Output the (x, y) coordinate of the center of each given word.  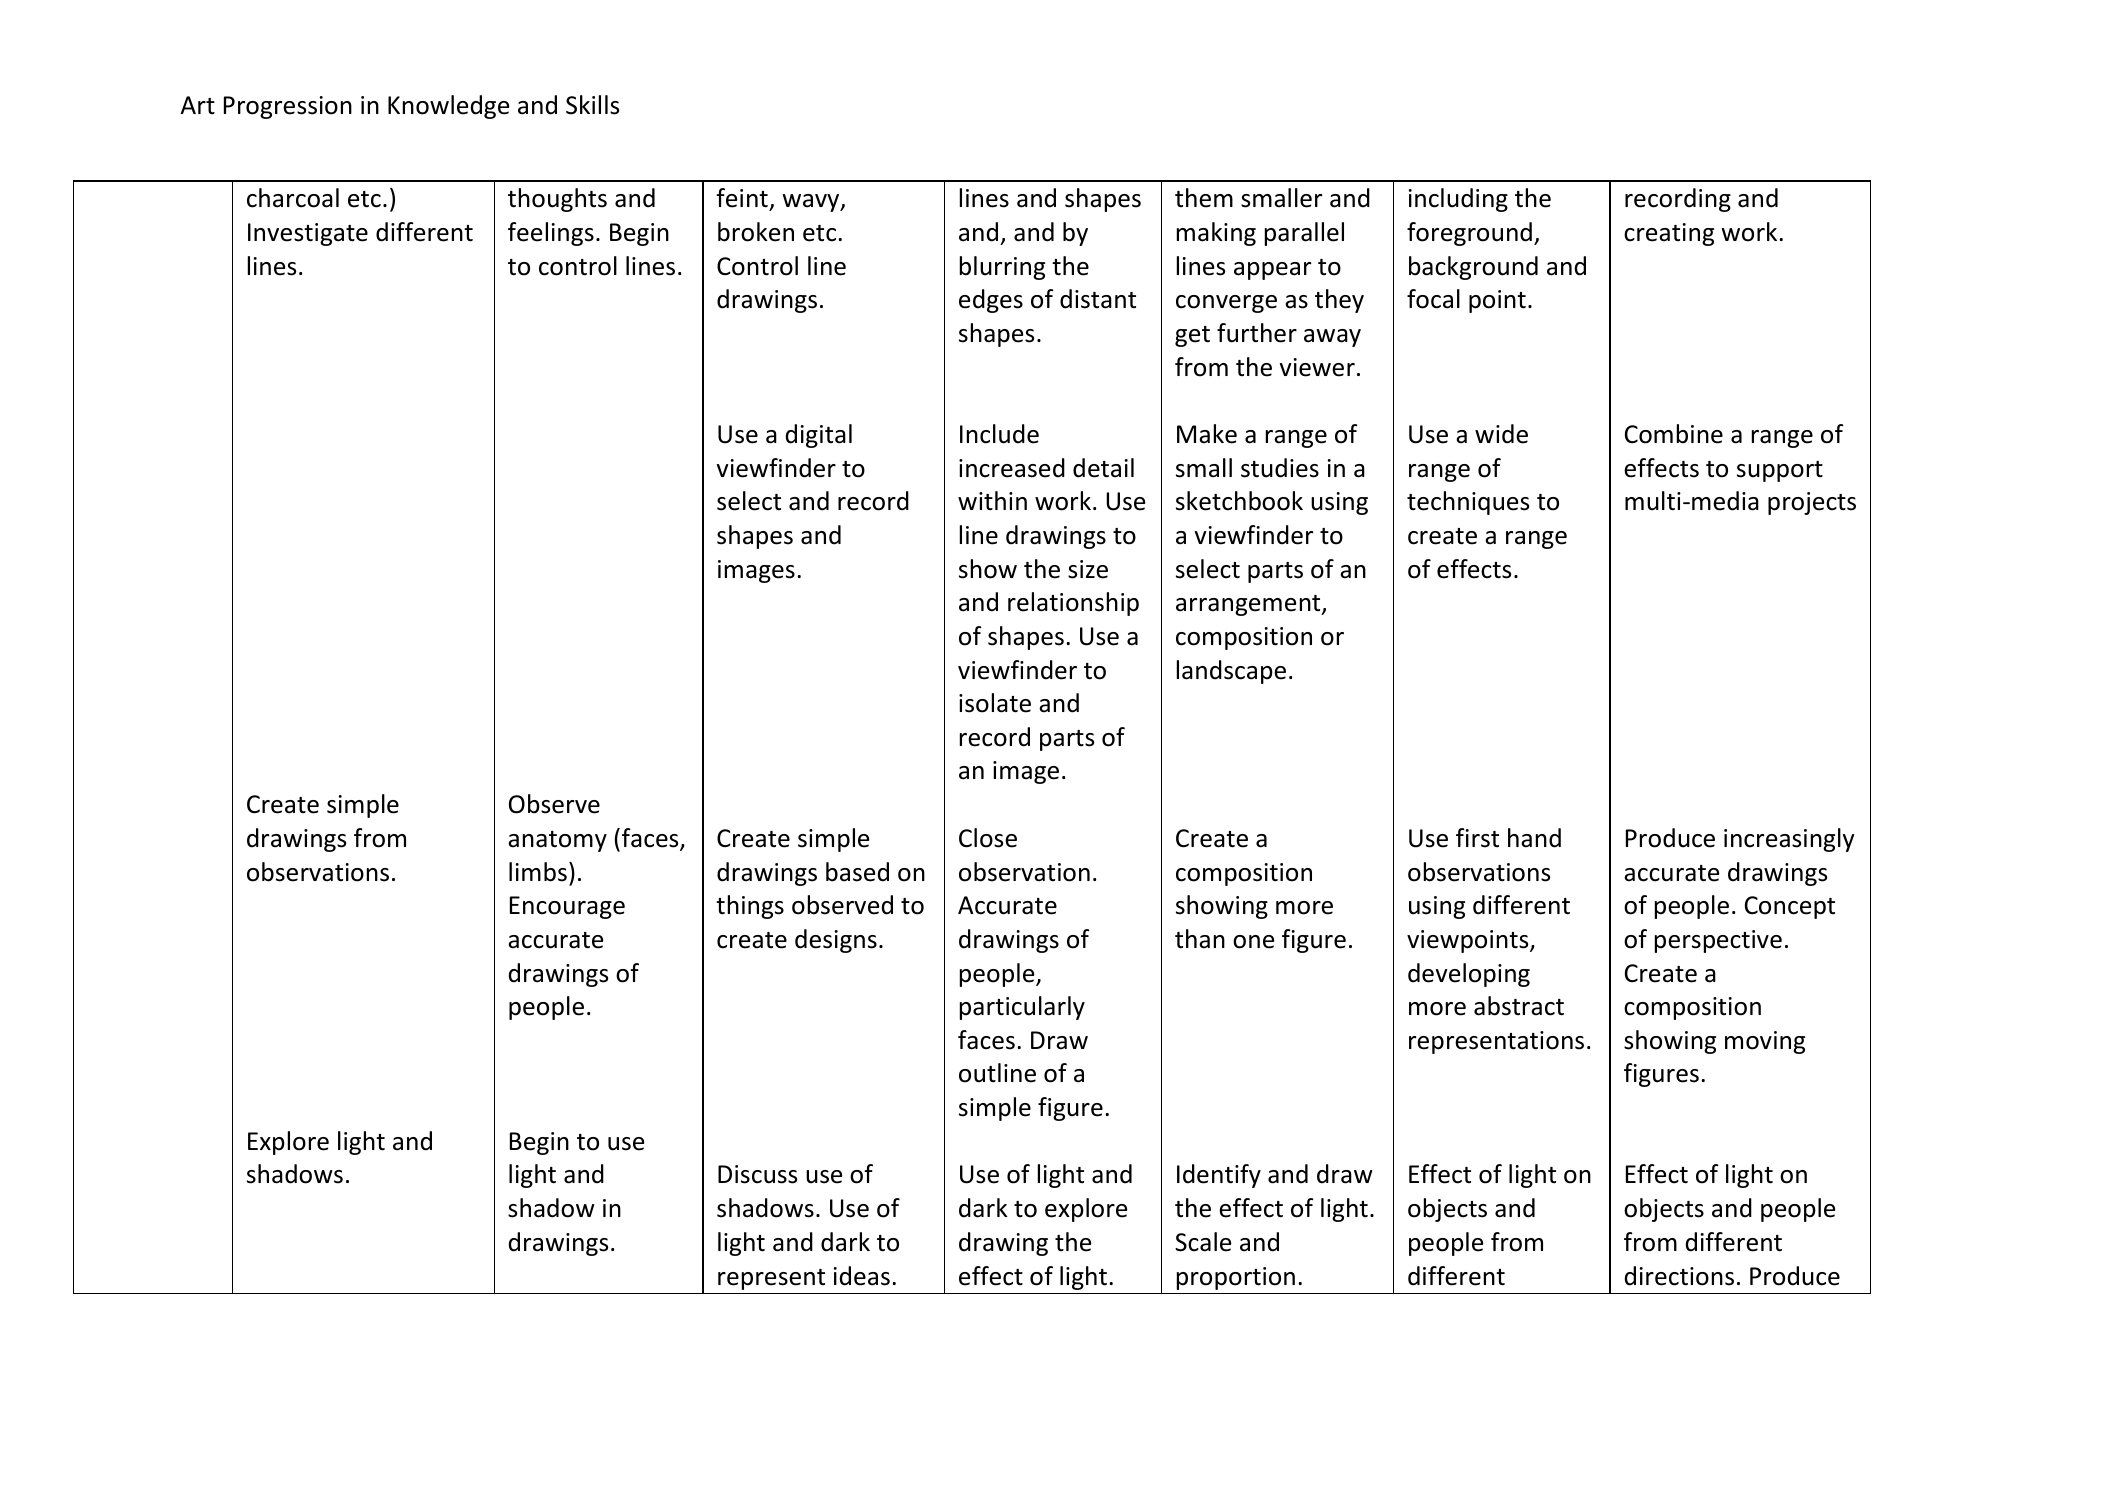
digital (819, 436)
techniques (1468, 503)
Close (988, 838)
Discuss (757, 1174)
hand (1534, 838)
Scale (1203, 1242)
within (992, 501)
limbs (538, 872)
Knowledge (448, 107)
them (1204, 198)
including (1458, 200)
